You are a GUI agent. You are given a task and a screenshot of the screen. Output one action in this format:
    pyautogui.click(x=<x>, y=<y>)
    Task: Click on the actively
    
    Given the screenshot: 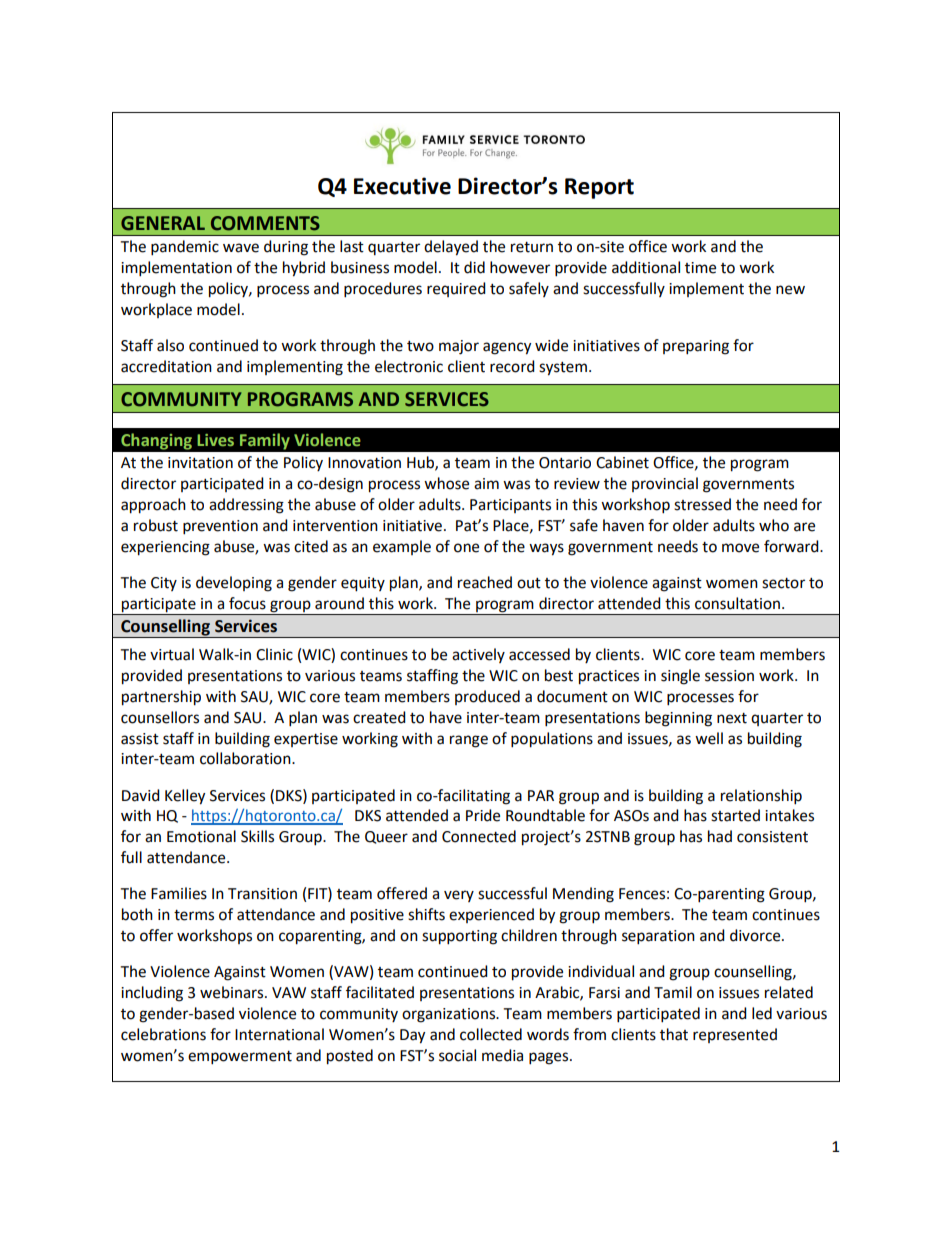 What is the action you would take?
    pyautogui.click(x=478, y=655)
